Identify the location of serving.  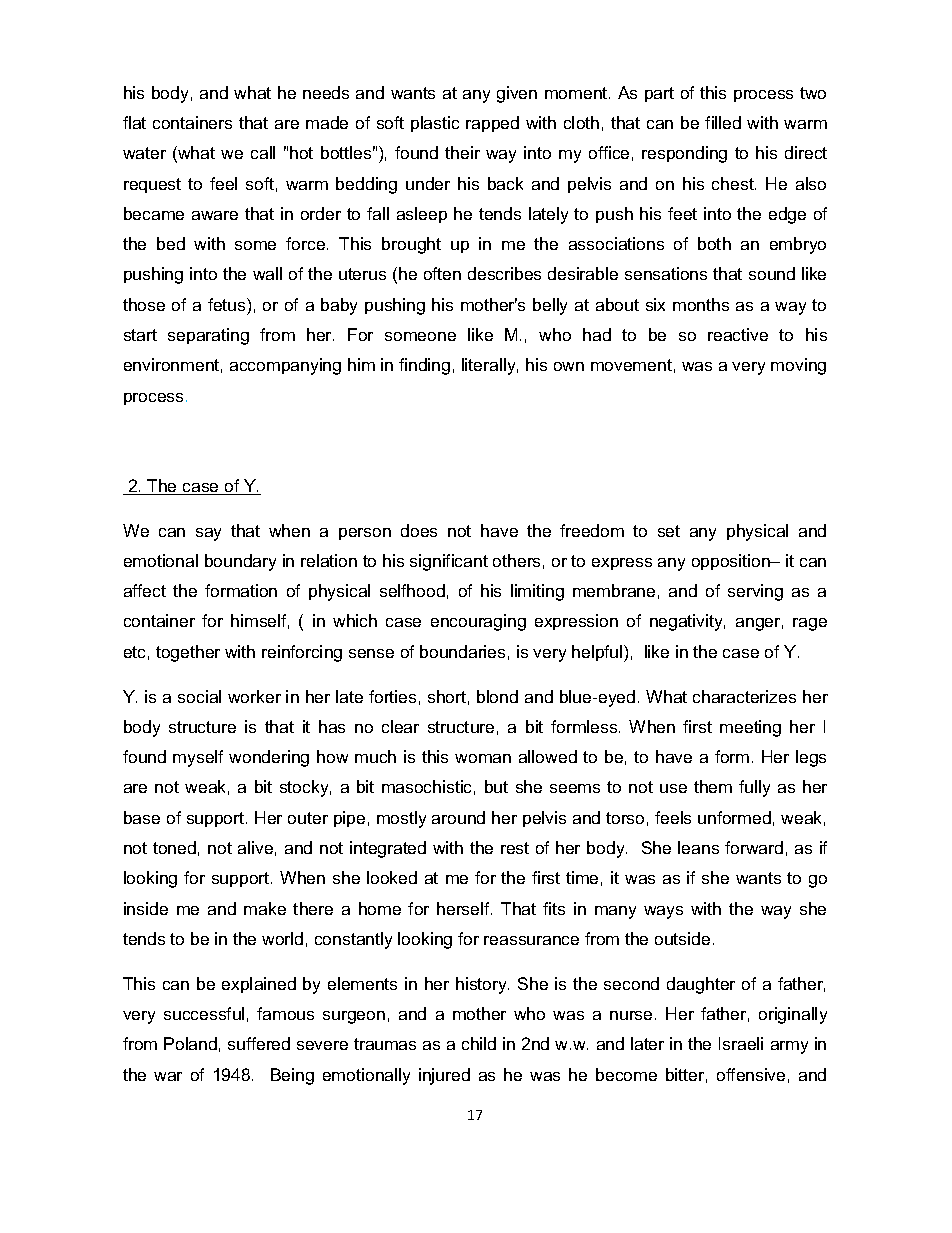
(755, 592).
